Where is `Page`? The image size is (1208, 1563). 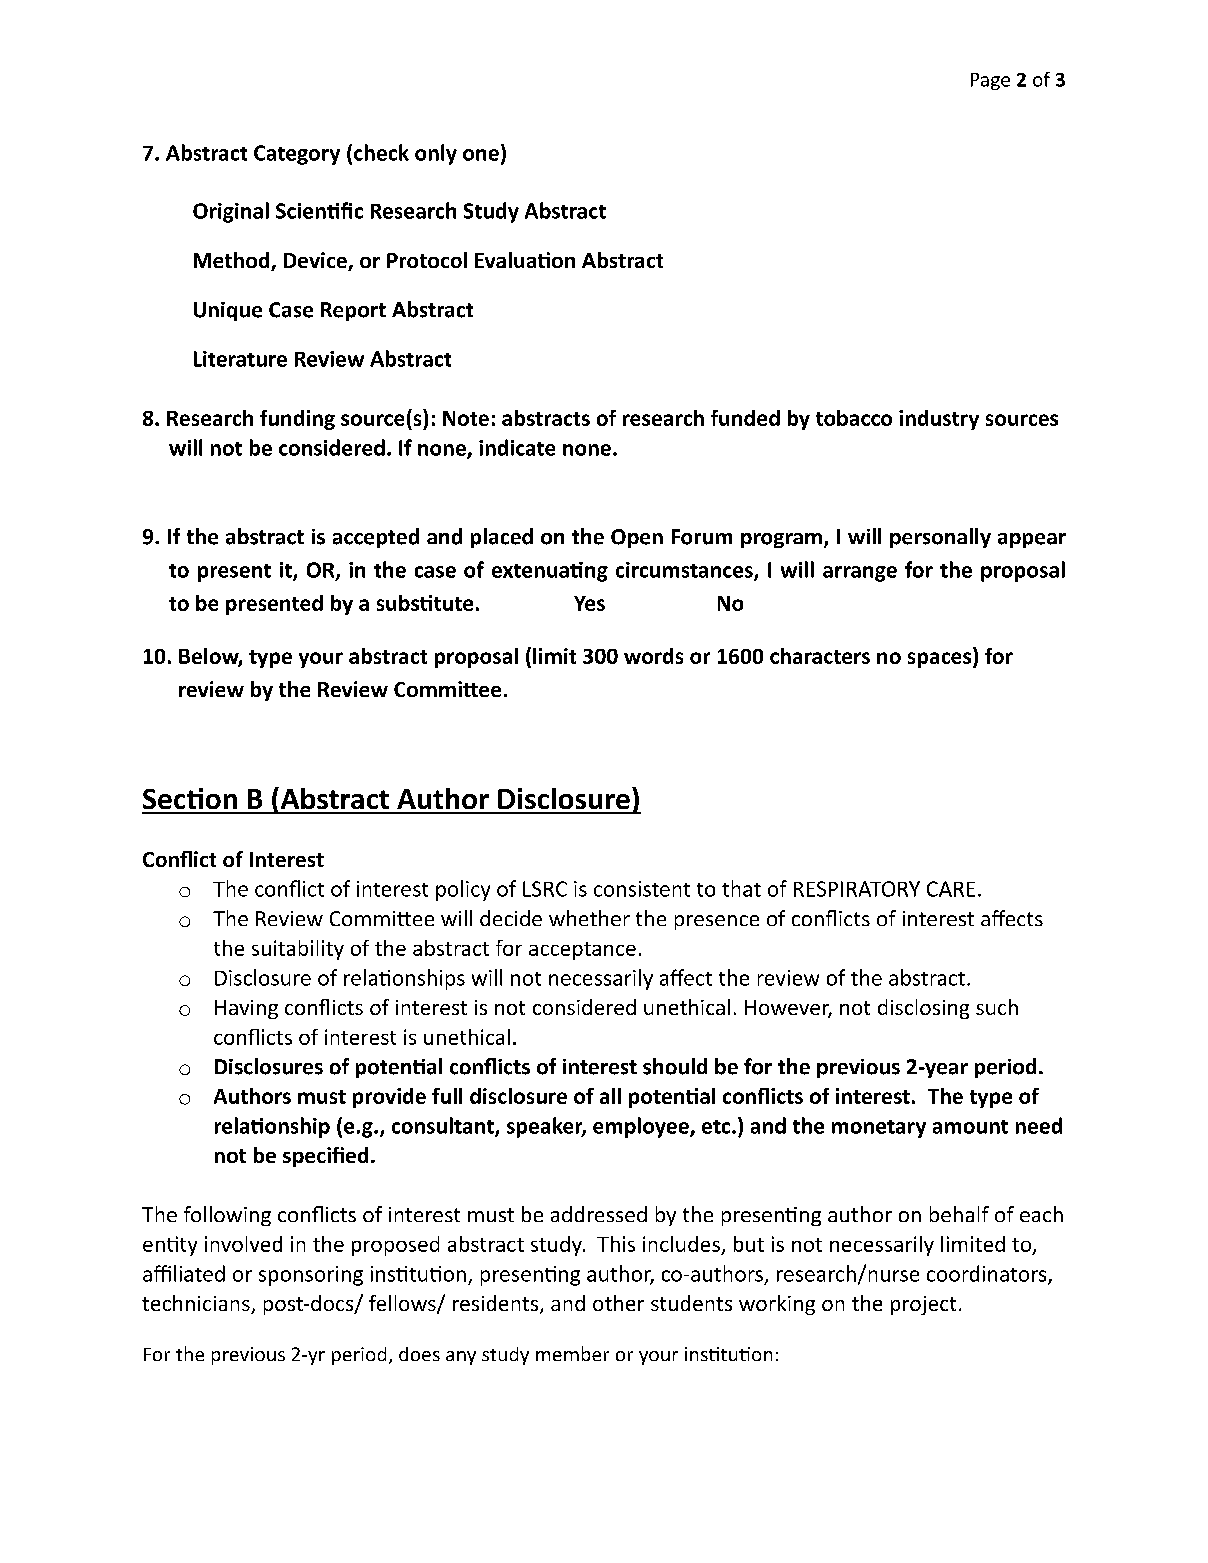 Page is located at coordinates (990, 81).
